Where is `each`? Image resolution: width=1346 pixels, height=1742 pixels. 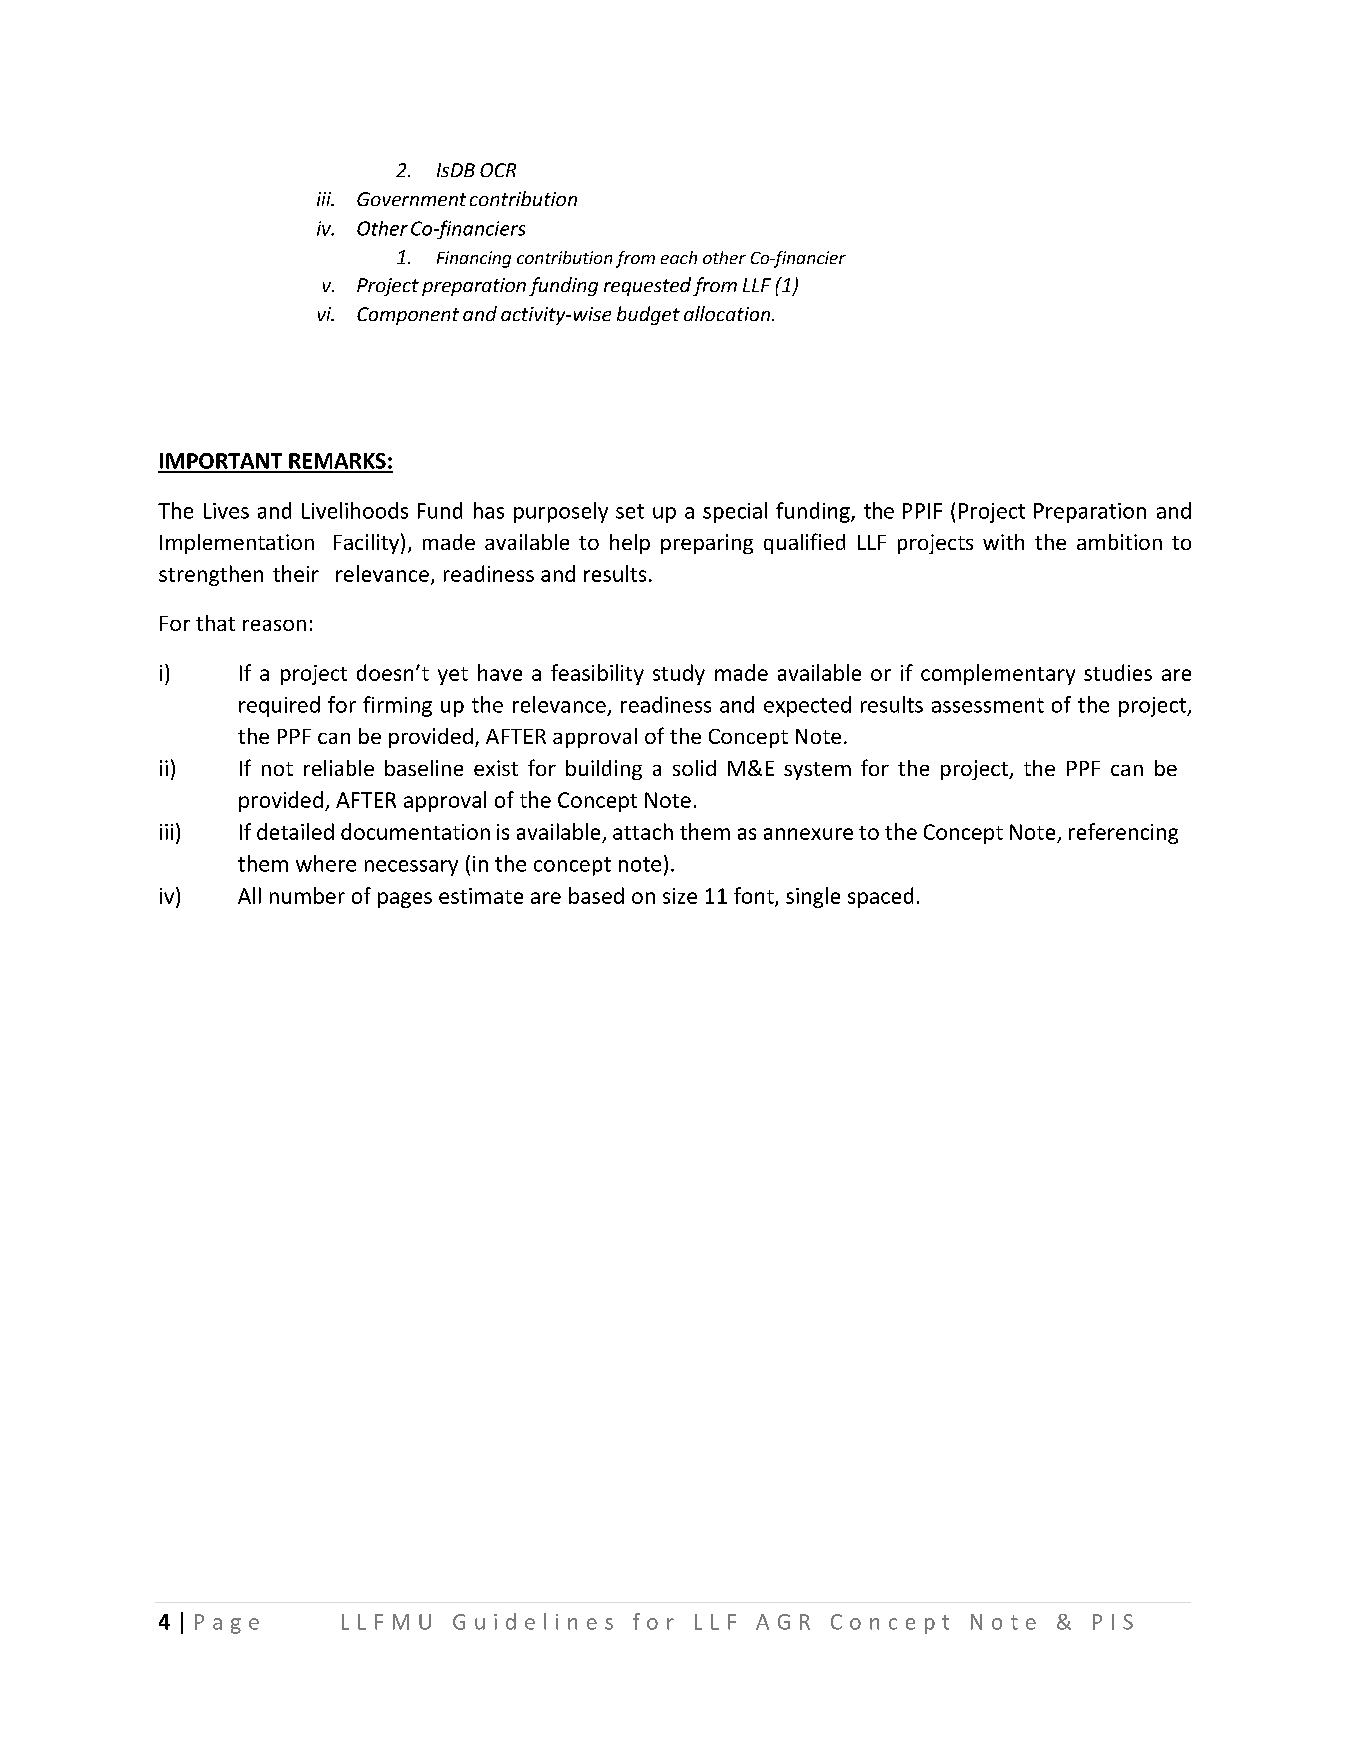
each is located at coordinates (679, 257).
